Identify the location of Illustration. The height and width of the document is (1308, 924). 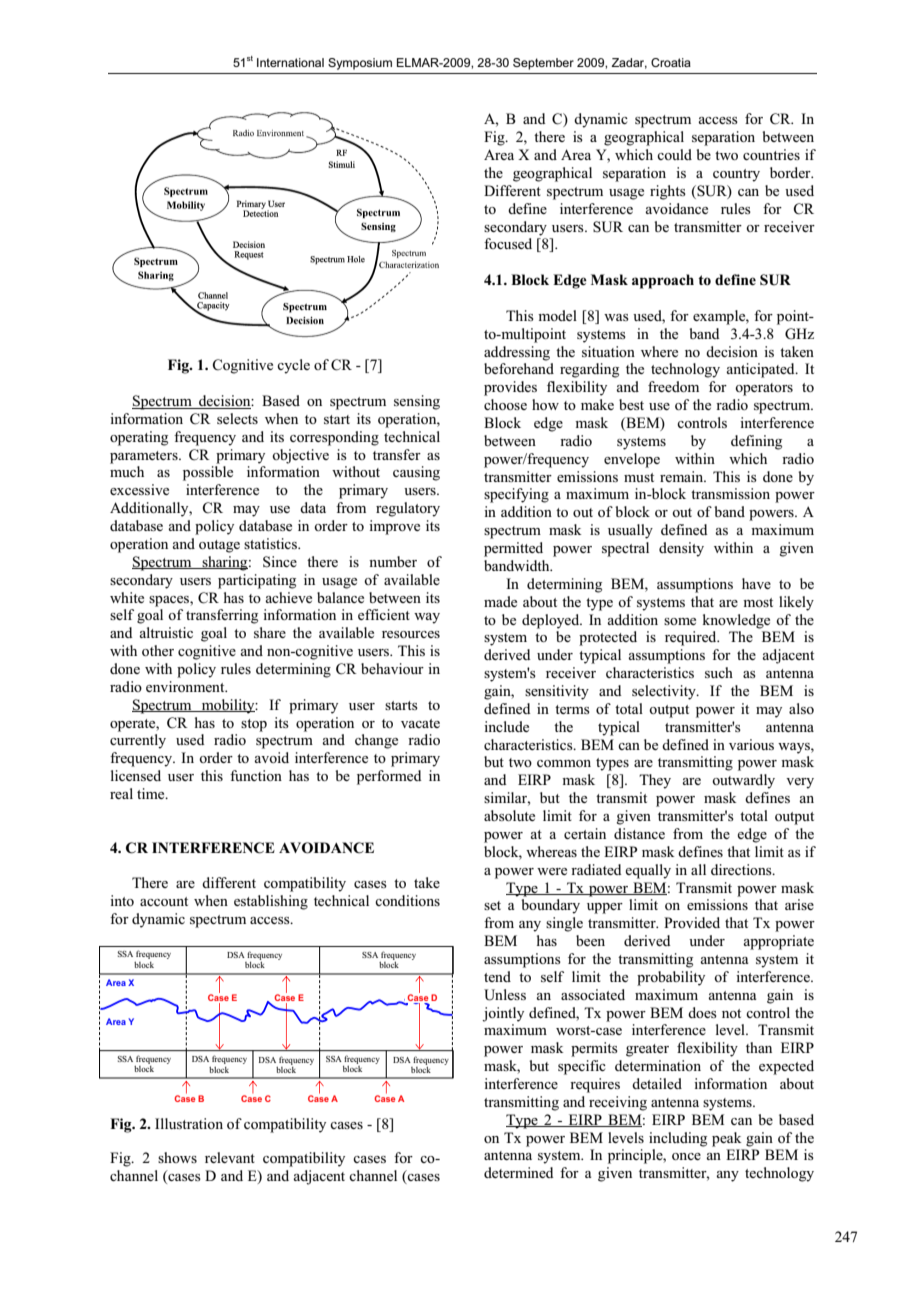
(189, 1123).
